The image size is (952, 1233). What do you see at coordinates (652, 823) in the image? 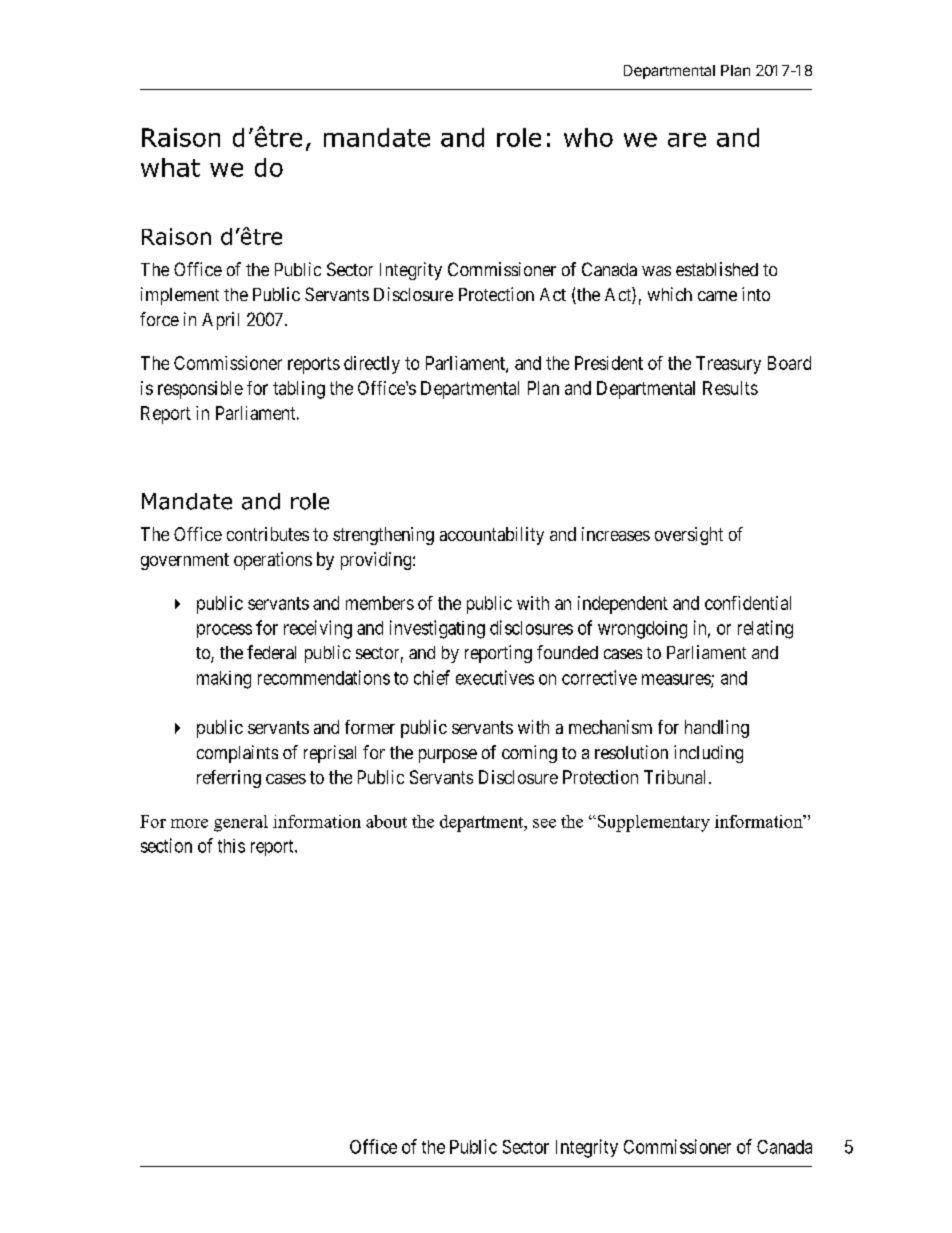
I see `Supplementary` at bounding box center [652, 823].
